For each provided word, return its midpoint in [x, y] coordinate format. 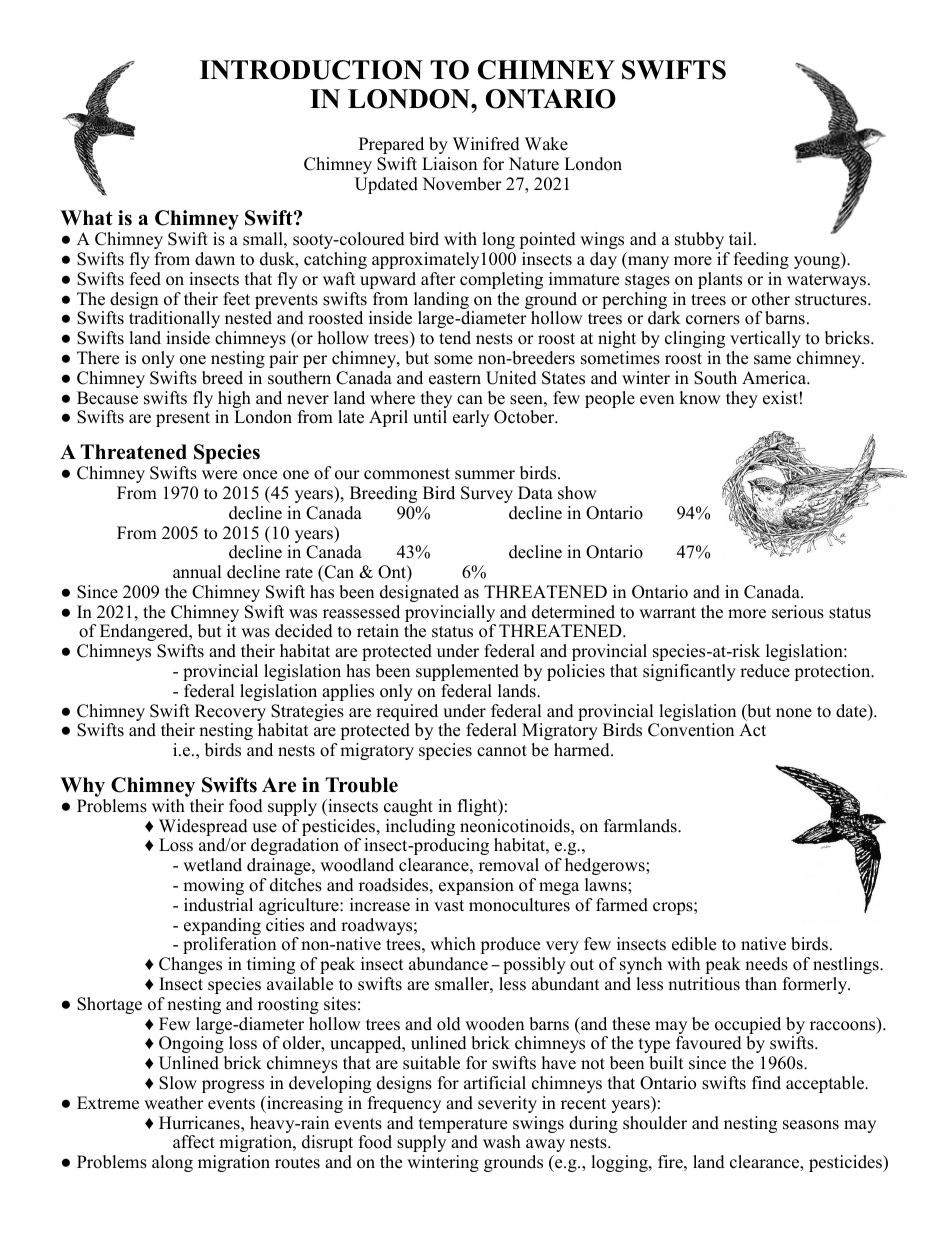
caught [408, 807]
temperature [463, 1127]
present [183, 419]
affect [194, 1142]
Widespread [203, 829]
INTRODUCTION [311, 70]
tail [742, 238]
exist [780, 398]
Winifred [486, 144]
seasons [811, 1125]
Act [752, 730]
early [471, 418]
